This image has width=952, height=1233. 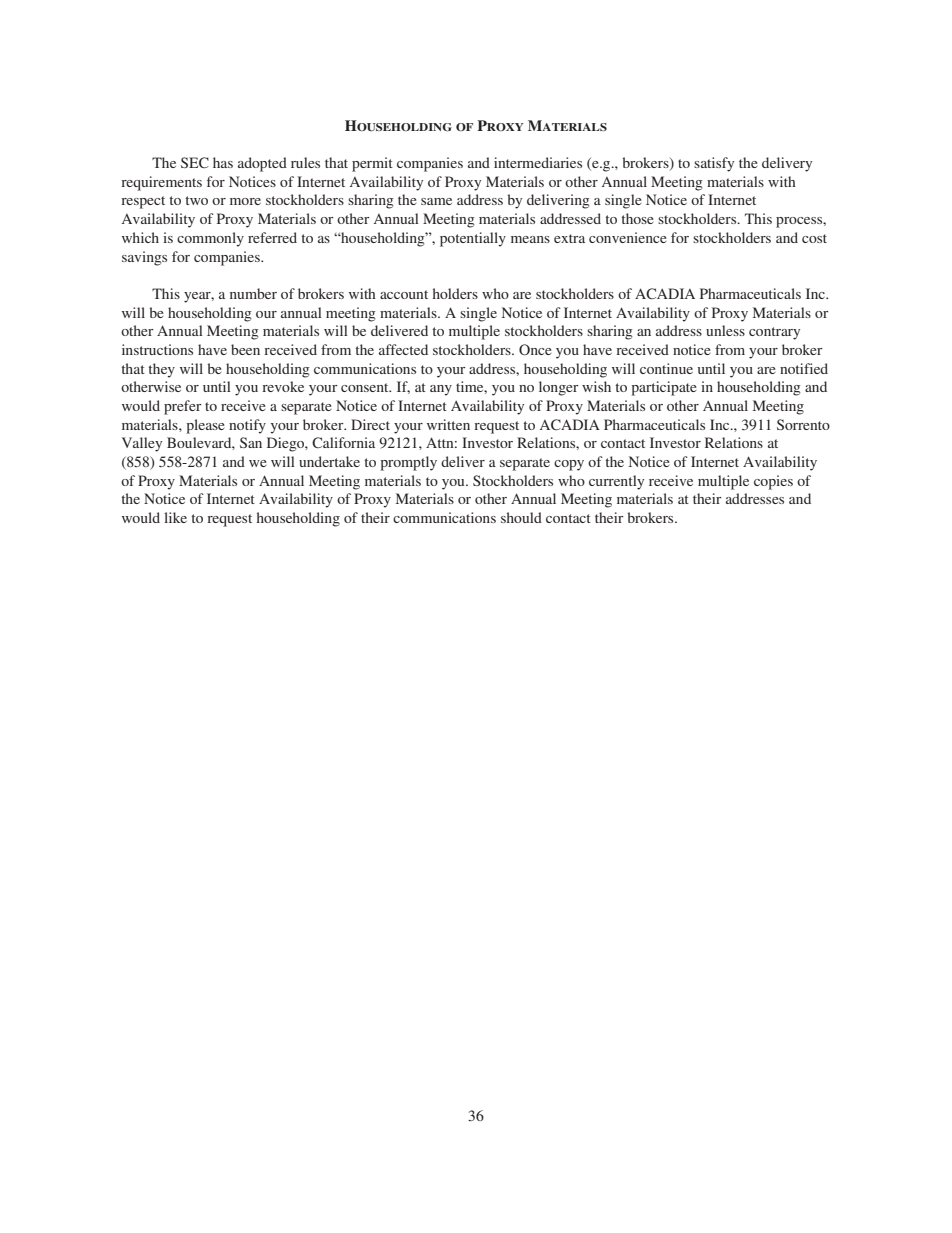 What do you see at coordinates (803, 424) in the image?
I see `Sorrento` at bounding box center [803, 424].
